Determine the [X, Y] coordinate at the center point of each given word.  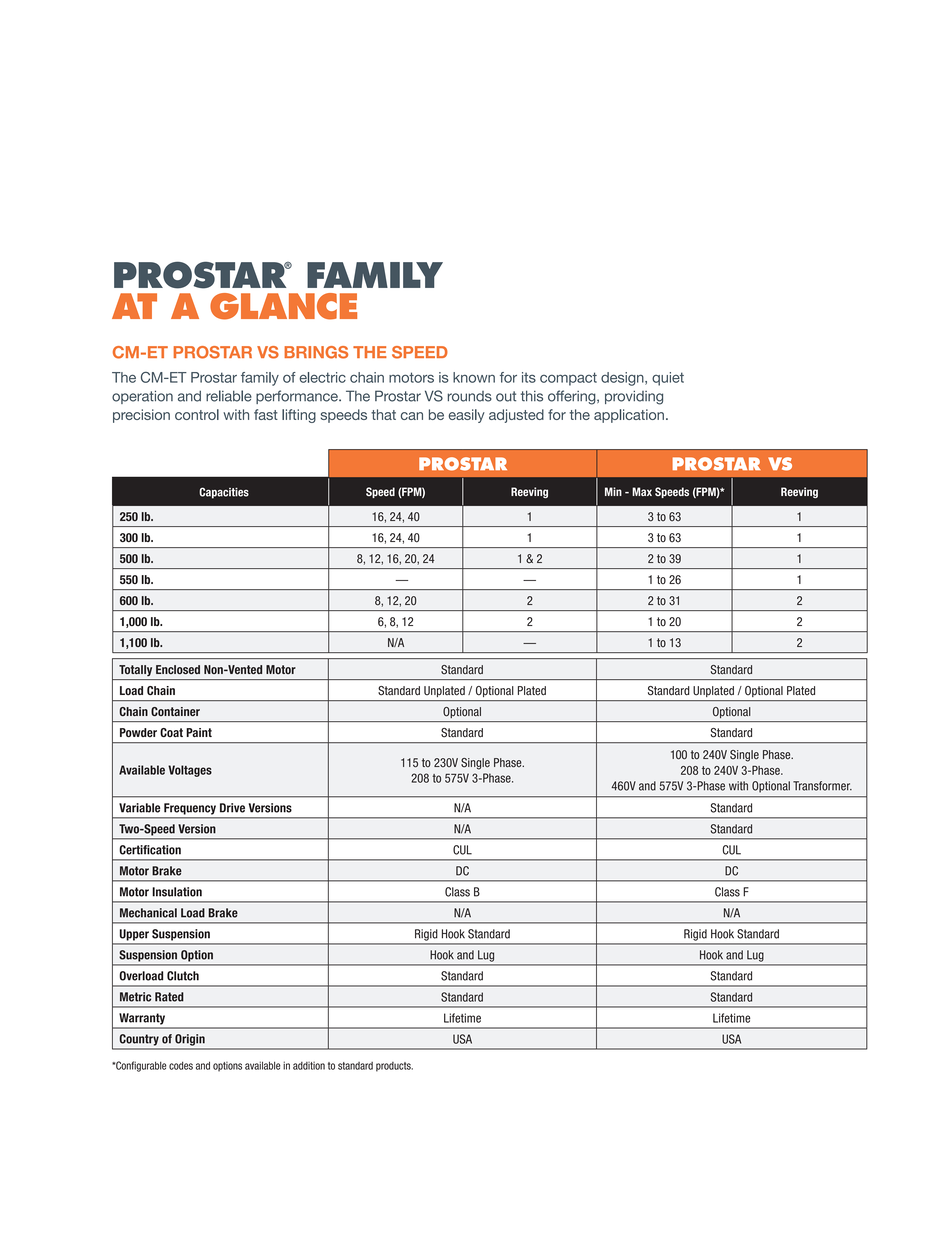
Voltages [190, 771]
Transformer [822, 786]
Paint [199, 732]
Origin [190, 1040]
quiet [668, 379]
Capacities [224, 493]
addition [309, 1065]
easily [467, 416]
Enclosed [178, 669]
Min [613, 491]
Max [642, 491]
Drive [232, 808]
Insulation [177, 892]
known [474, 377]
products [394, 1067]
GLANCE [283, 306]
